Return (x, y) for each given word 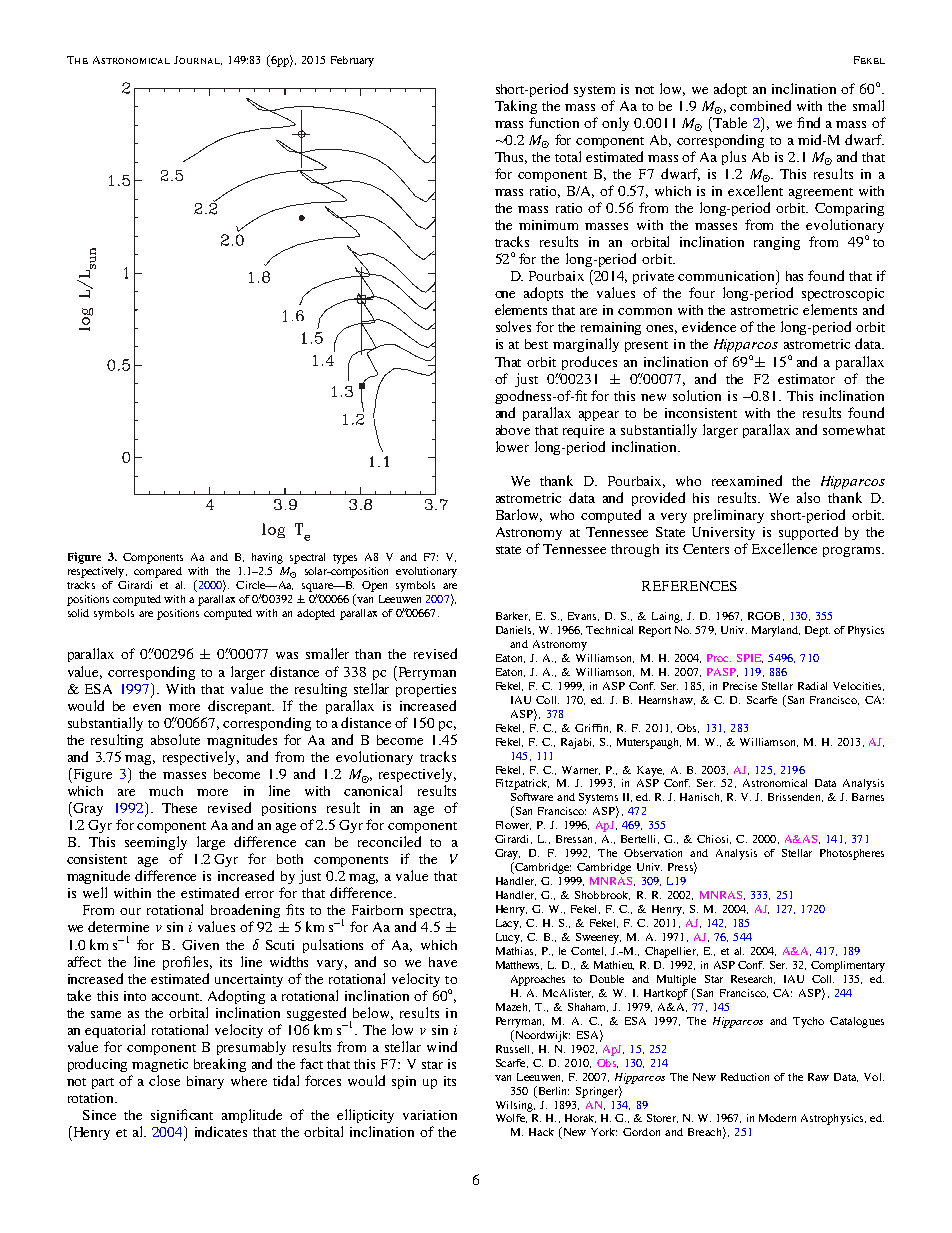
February (352, 61)
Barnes (868, 797)
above (513, 430)
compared (158, 572)
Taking (516, 107)
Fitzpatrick (522, 784)
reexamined (747, 480)
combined (760, 105)
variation (430, 1115)
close (164, 1080)
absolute (175, 739)
